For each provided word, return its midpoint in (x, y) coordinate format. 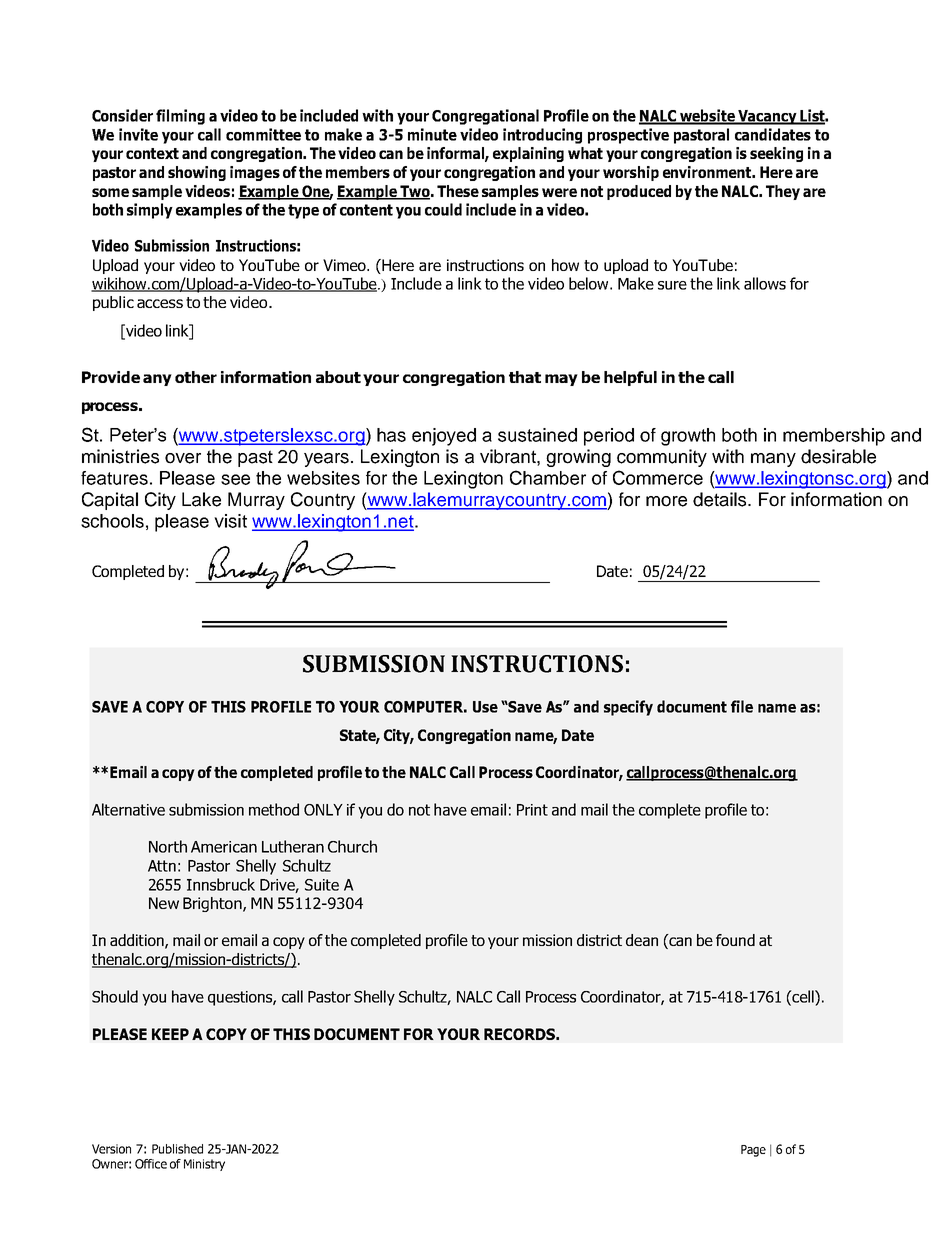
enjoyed (444, 437)
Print (532, 810)
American (224, 847)
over (183, 458)
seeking (776, 154)
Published (177, 1149)
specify (628, 708)
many (773, 460)
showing (197, 173)
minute (432, 134)
